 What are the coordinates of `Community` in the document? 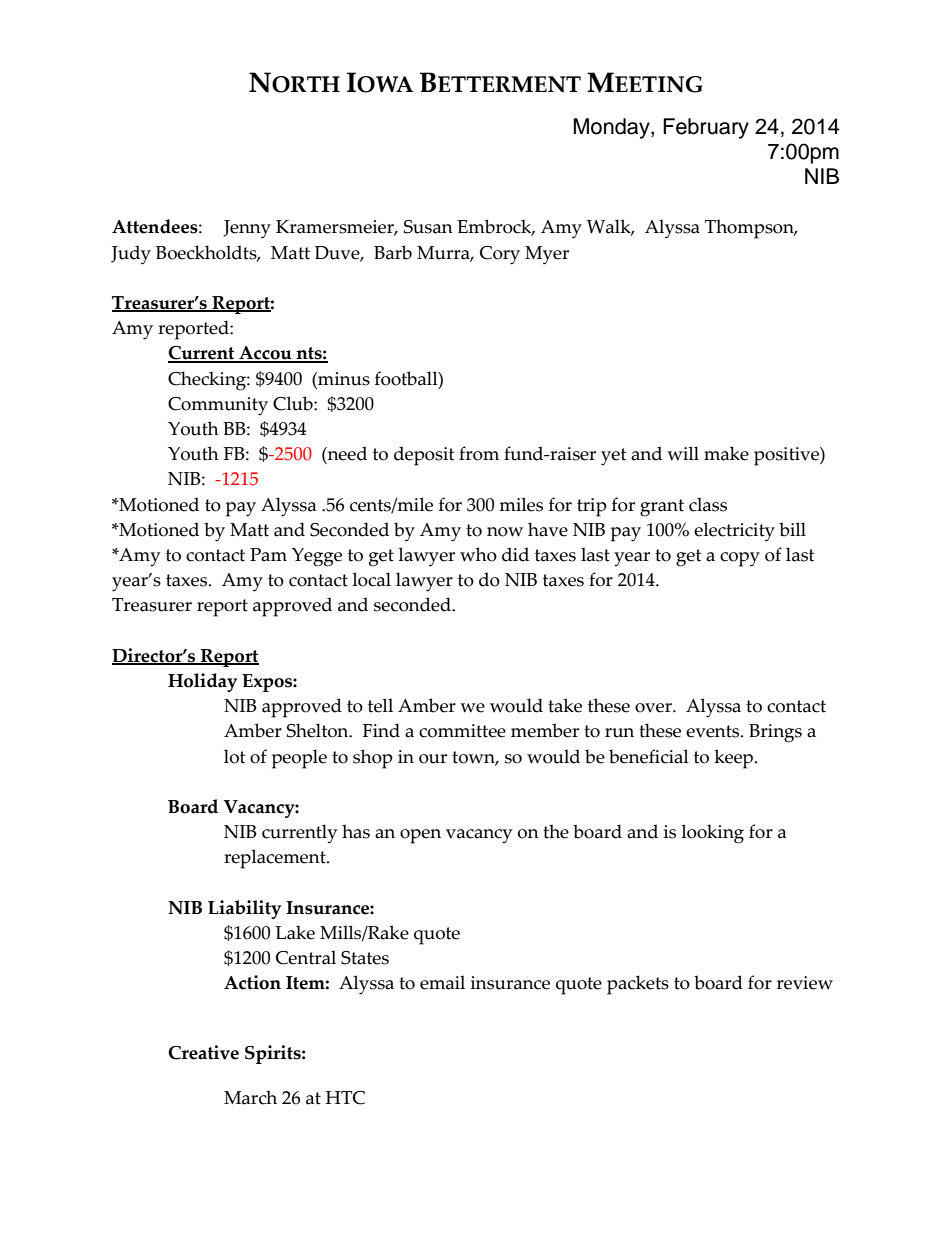 It's located at (218, 406).
